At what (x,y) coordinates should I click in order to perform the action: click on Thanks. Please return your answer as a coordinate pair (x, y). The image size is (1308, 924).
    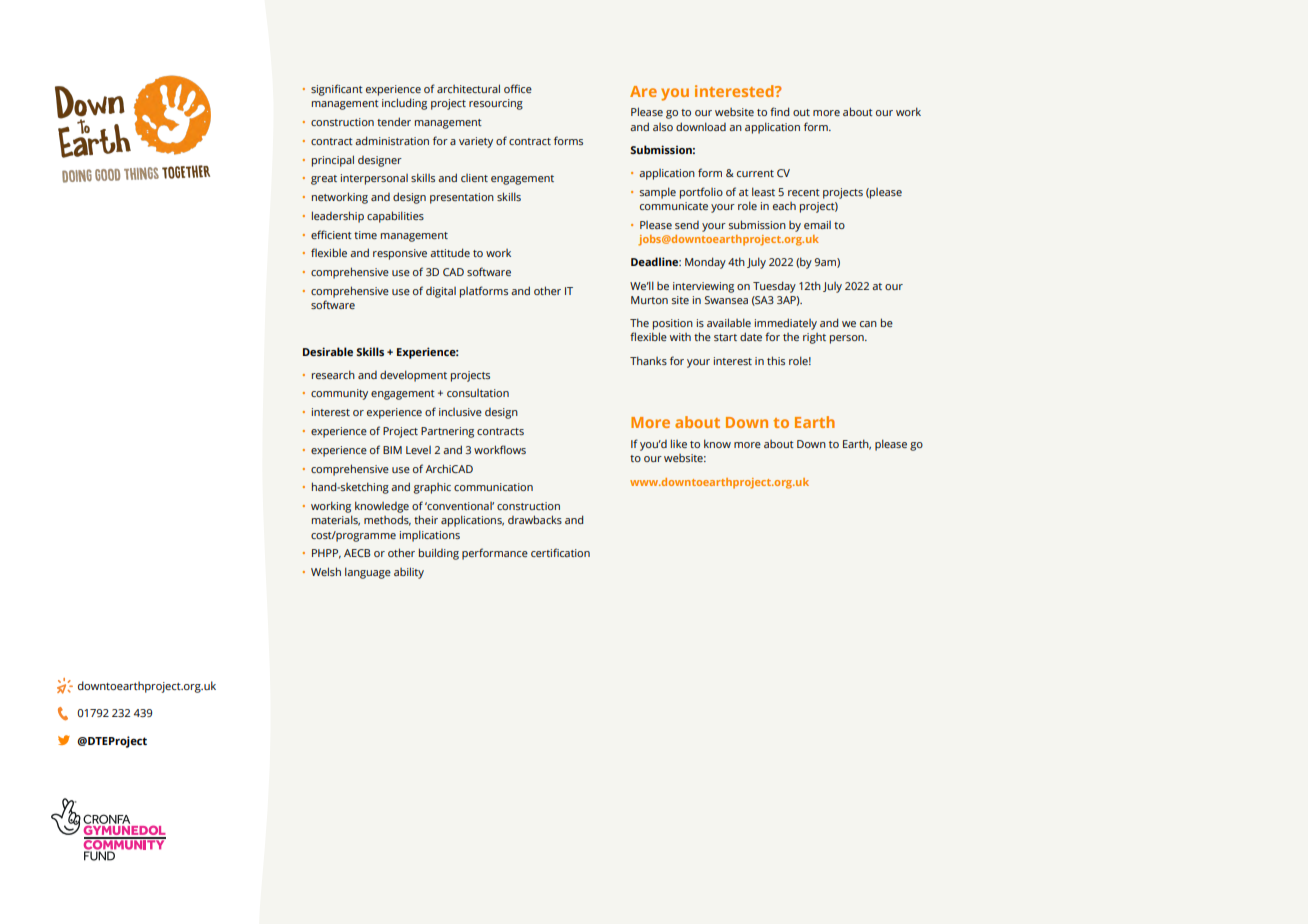
    Looking at the image, I should click on (648, 360).
